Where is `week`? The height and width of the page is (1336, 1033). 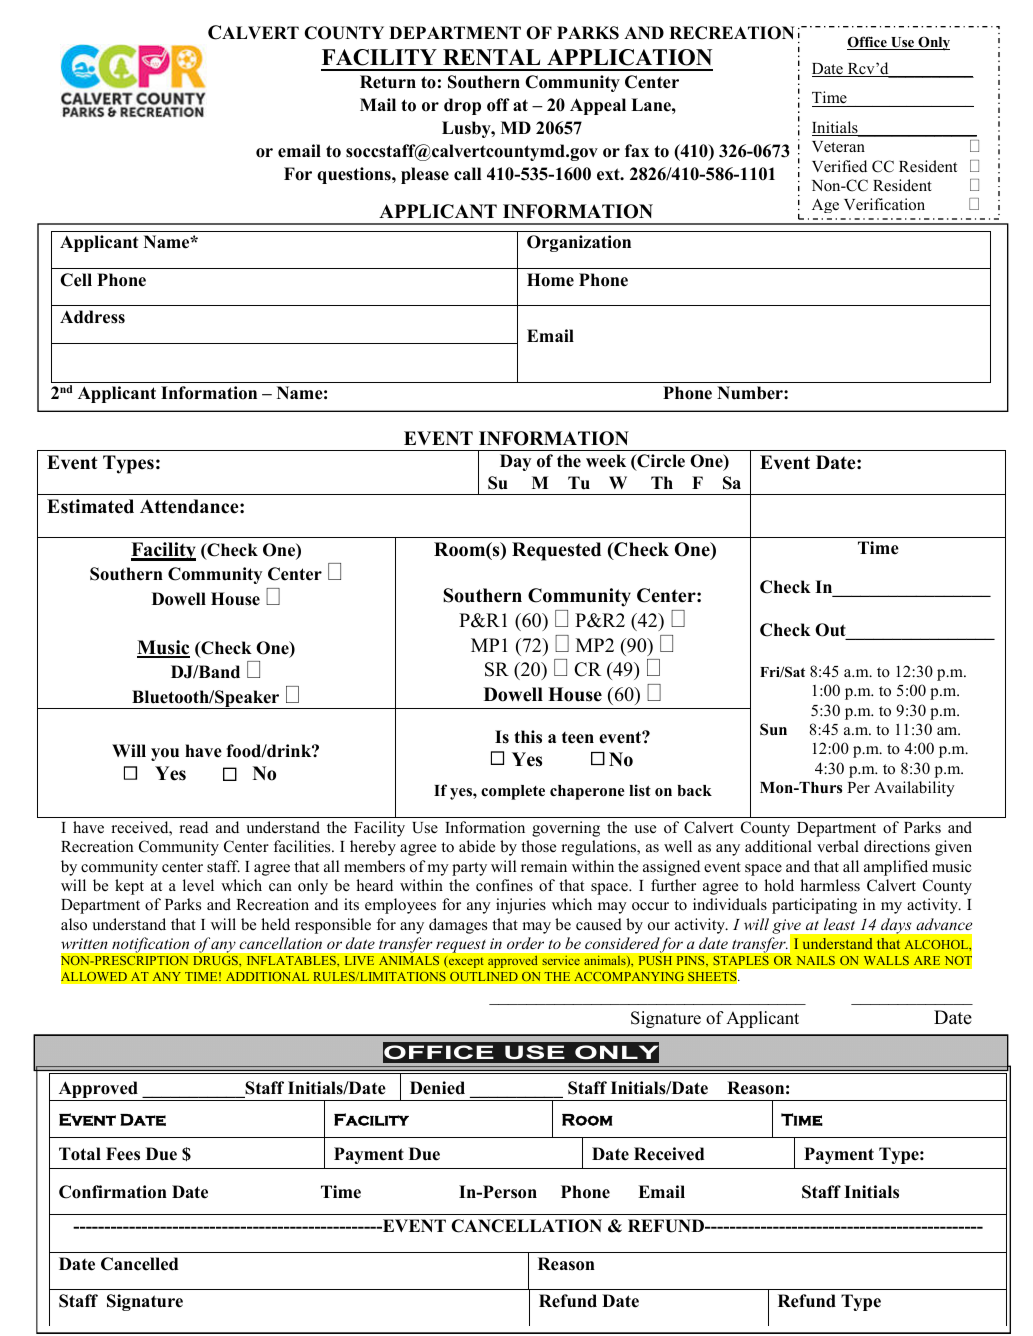 week is located at coordinates (606, 461).
